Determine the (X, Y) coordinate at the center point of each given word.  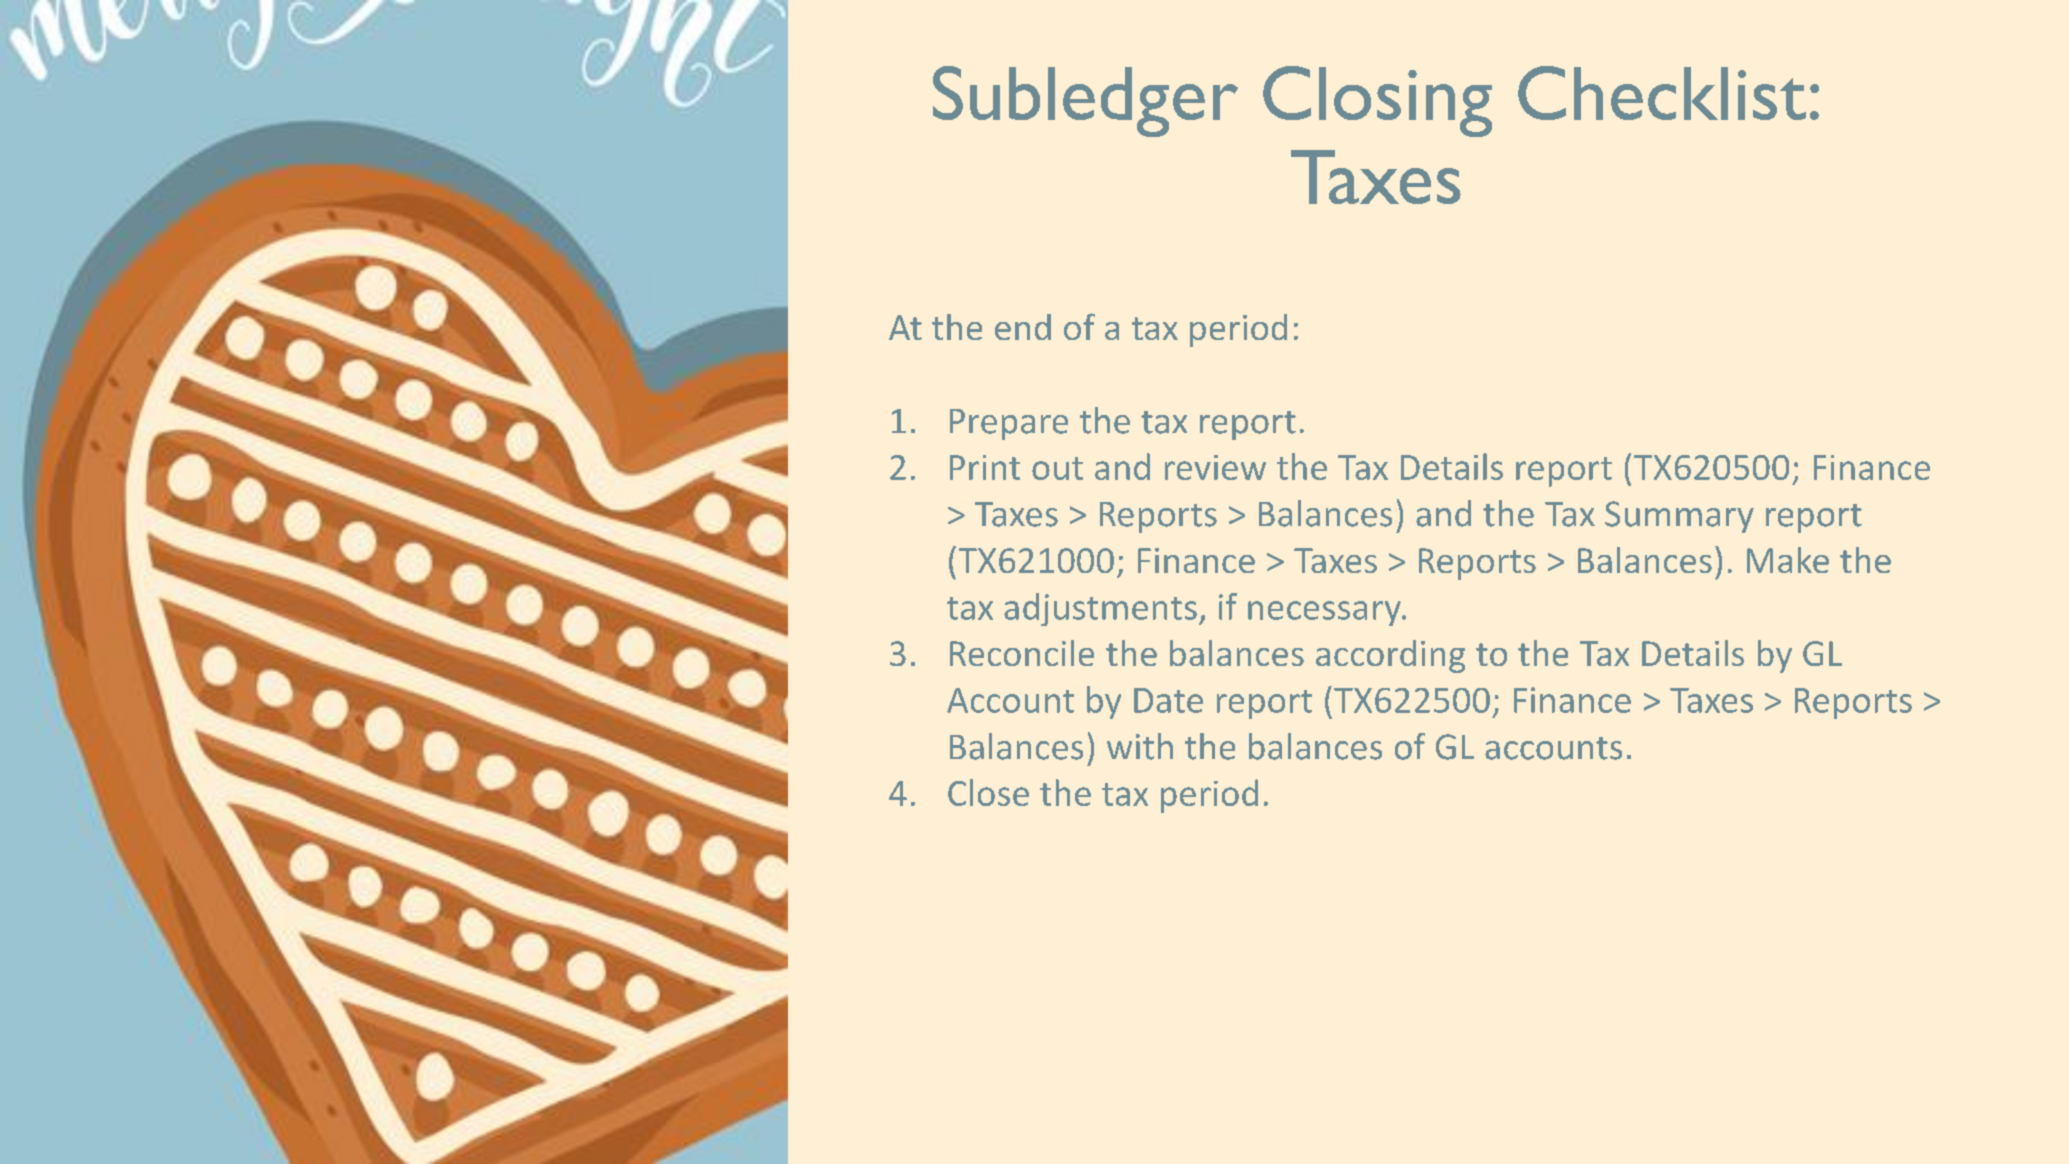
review (1215, 467)
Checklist (1662, 93)
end (1023, 327)
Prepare (1009, 424)
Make (1788, 560)
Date (1168, 700)
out (1057, 468)
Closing (1377, 101)
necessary (1325, 613)
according (1390, 656)
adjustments (1100, 609)
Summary (1679, 517)
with (1140, 746)
